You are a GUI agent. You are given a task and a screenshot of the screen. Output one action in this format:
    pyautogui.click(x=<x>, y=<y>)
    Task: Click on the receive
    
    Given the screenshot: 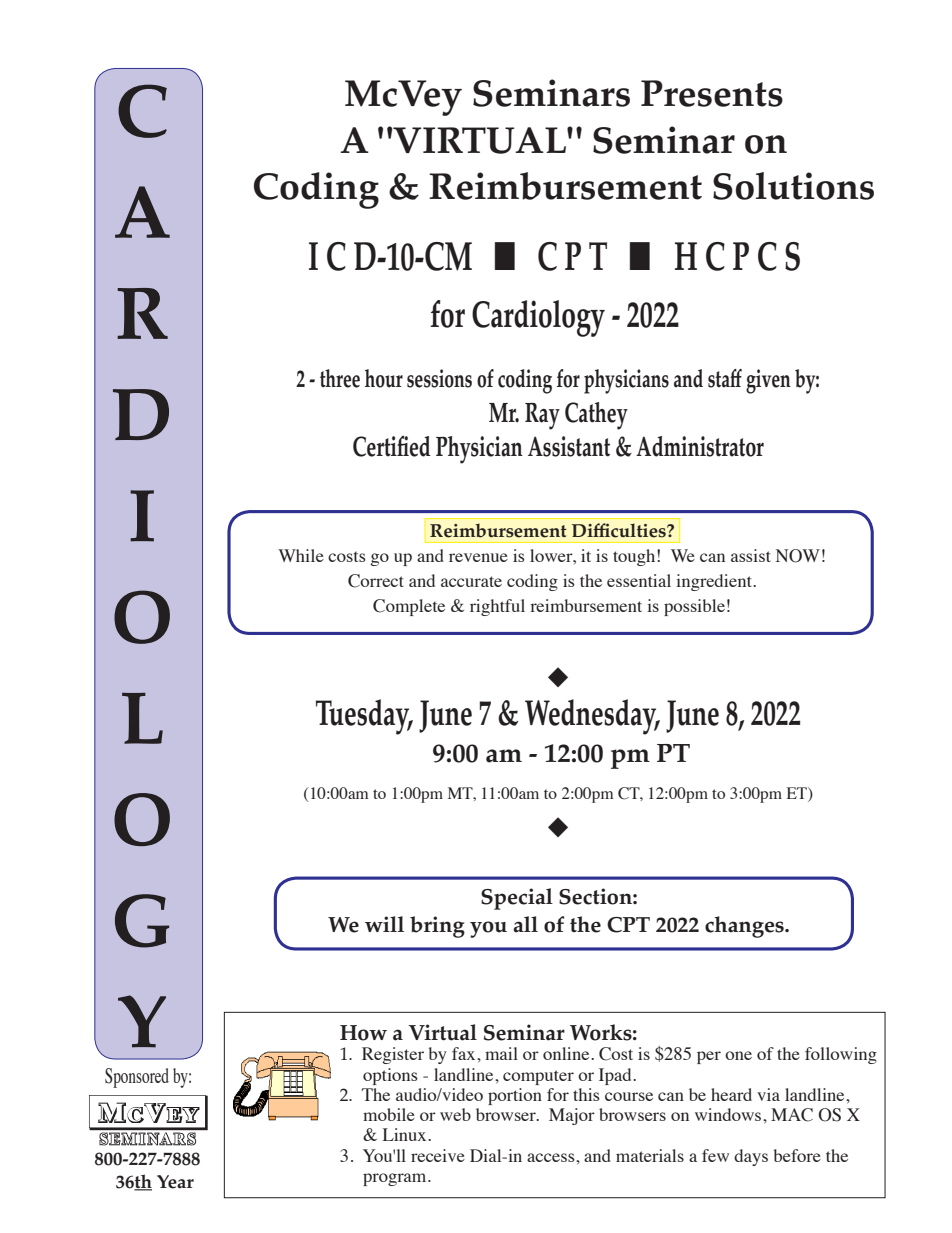 What is the action you would take?
    pyautogui.click(x=438, y=1155)
